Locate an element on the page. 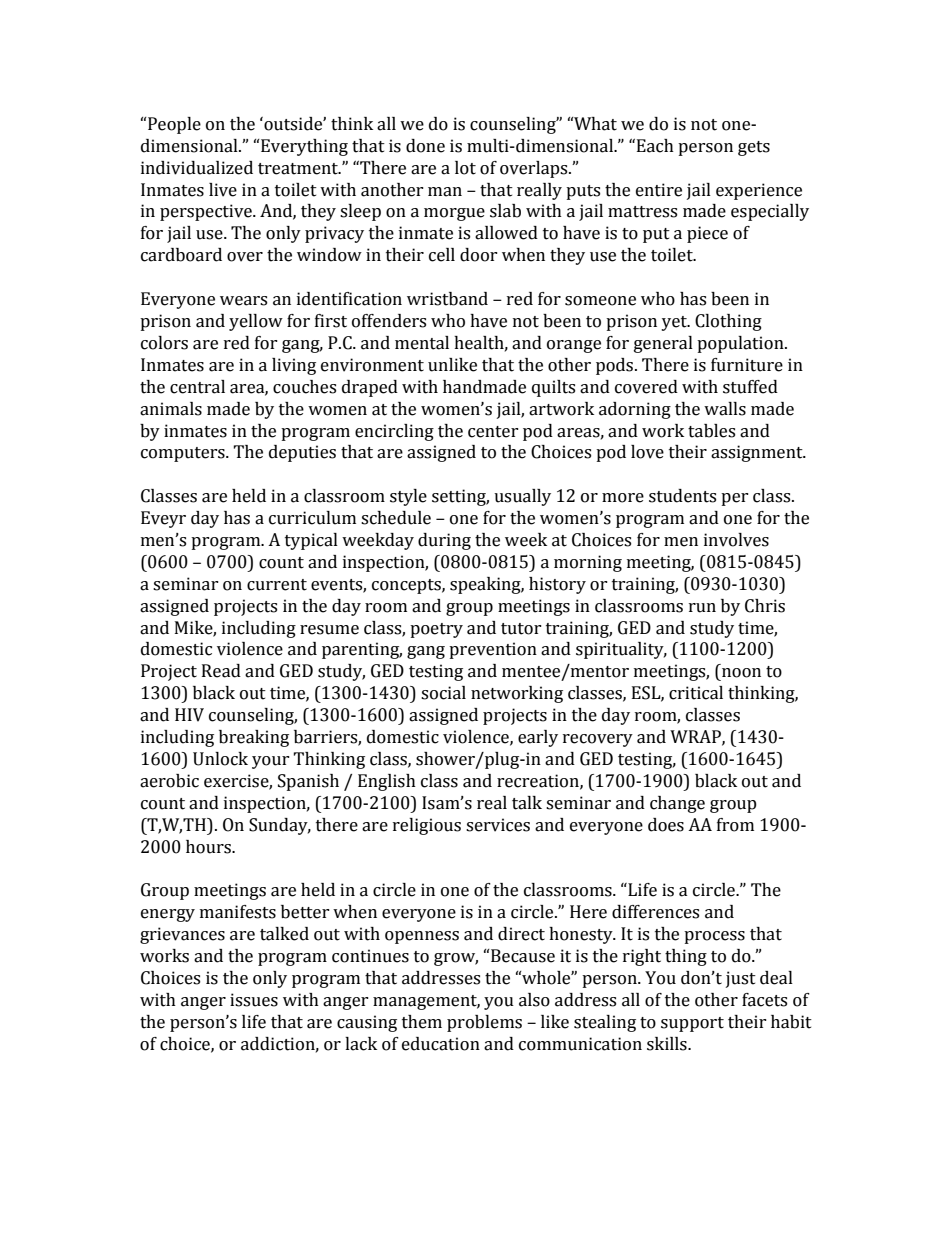  from is located at coordinates (735, 825).
